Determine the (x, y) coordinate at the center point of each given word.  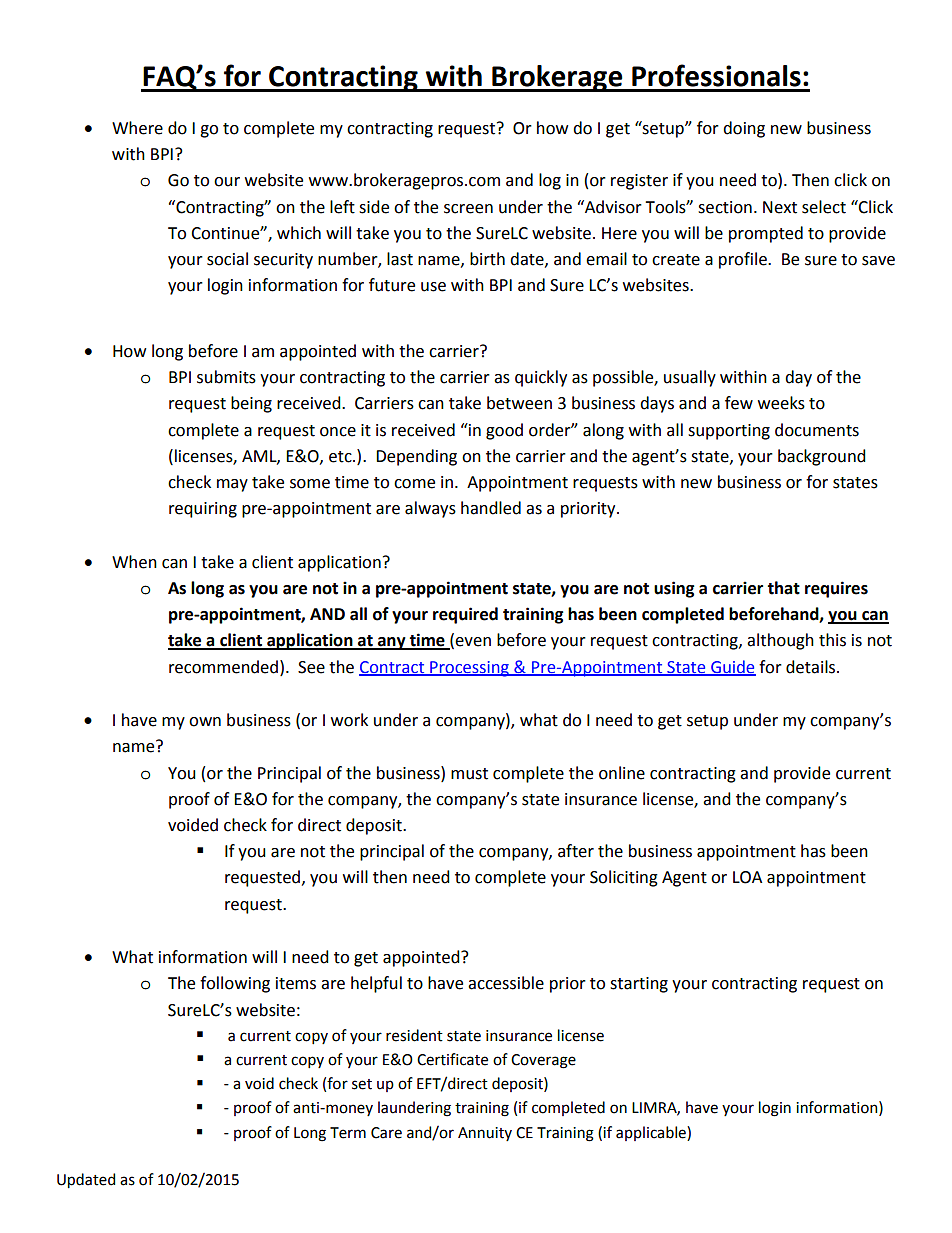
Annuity (485, 1134)
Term (348, 1133)
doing (744, 129)
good (504, 431)
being (251, 404)
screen (468, 209)
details (812, 667)
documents (817, 430)
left (342, 207)
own (205, 722)
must (469, 774)
